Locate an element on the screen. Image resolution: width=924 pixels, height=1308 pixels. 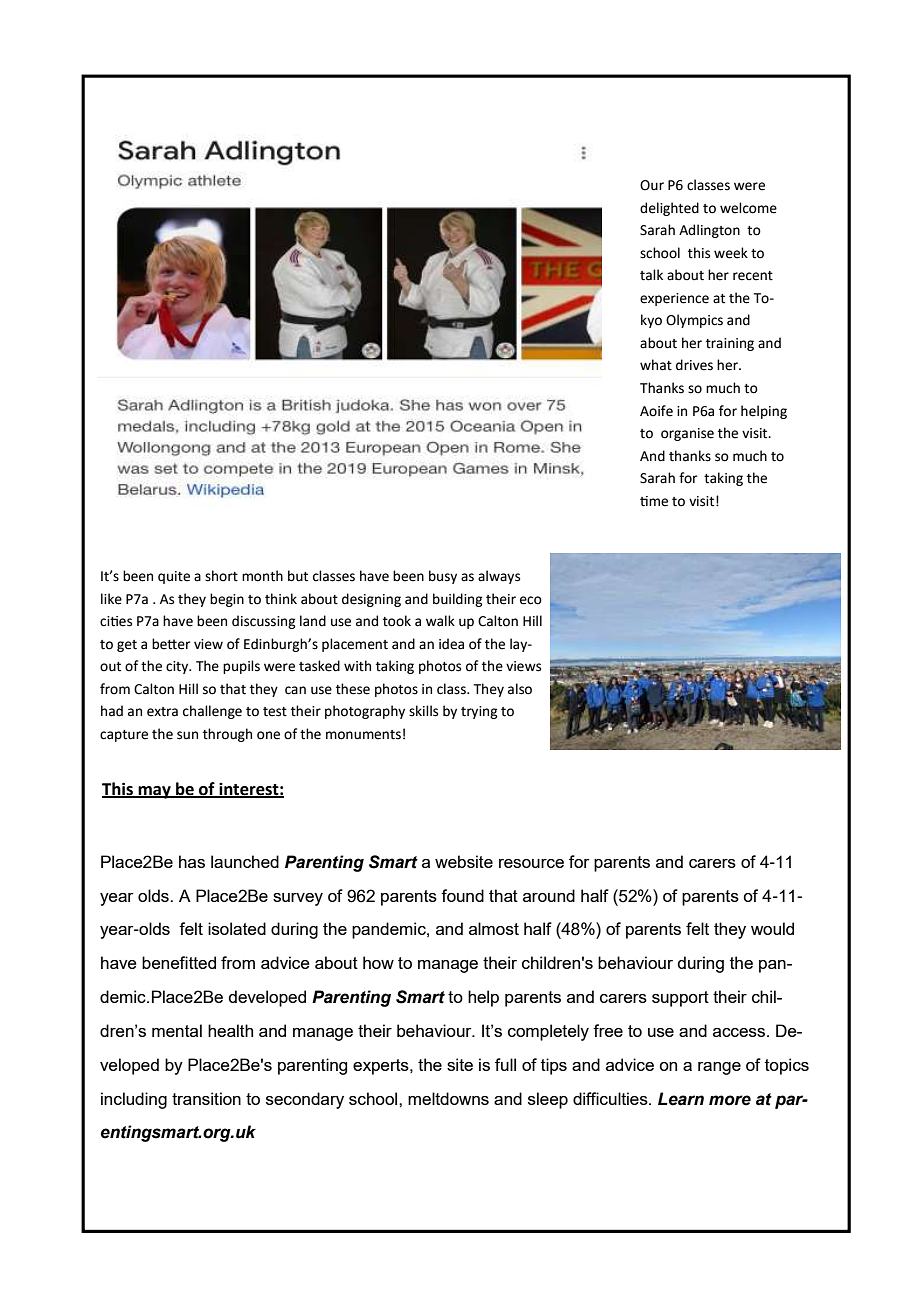
talk is located at coordinates (651, 275).
